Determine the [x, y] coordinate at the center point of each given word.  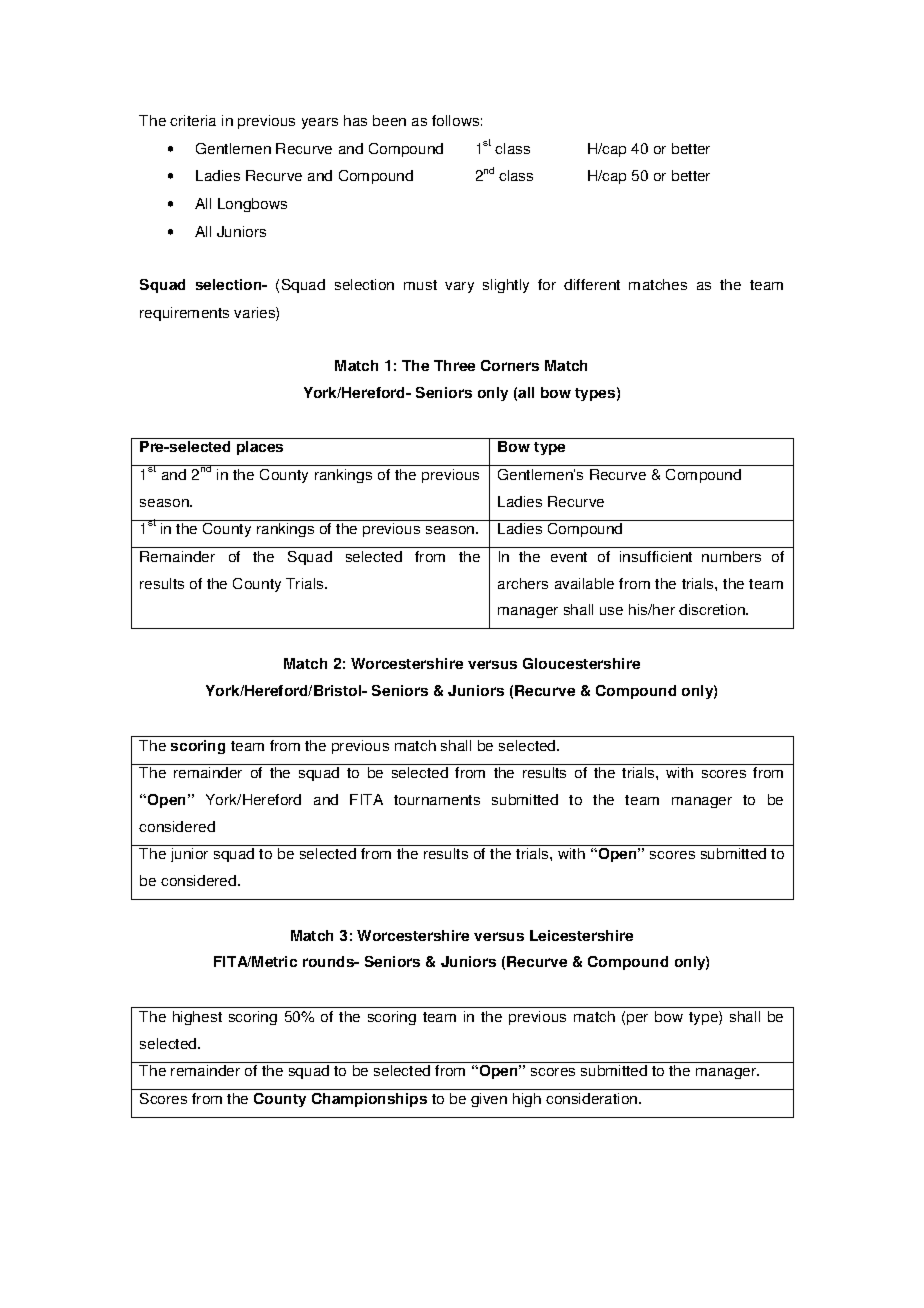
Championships [369, 1100]
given [489, 1100]
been [389, 120]
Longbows [252, 205]
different [592, 284]
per [637, 1019]
